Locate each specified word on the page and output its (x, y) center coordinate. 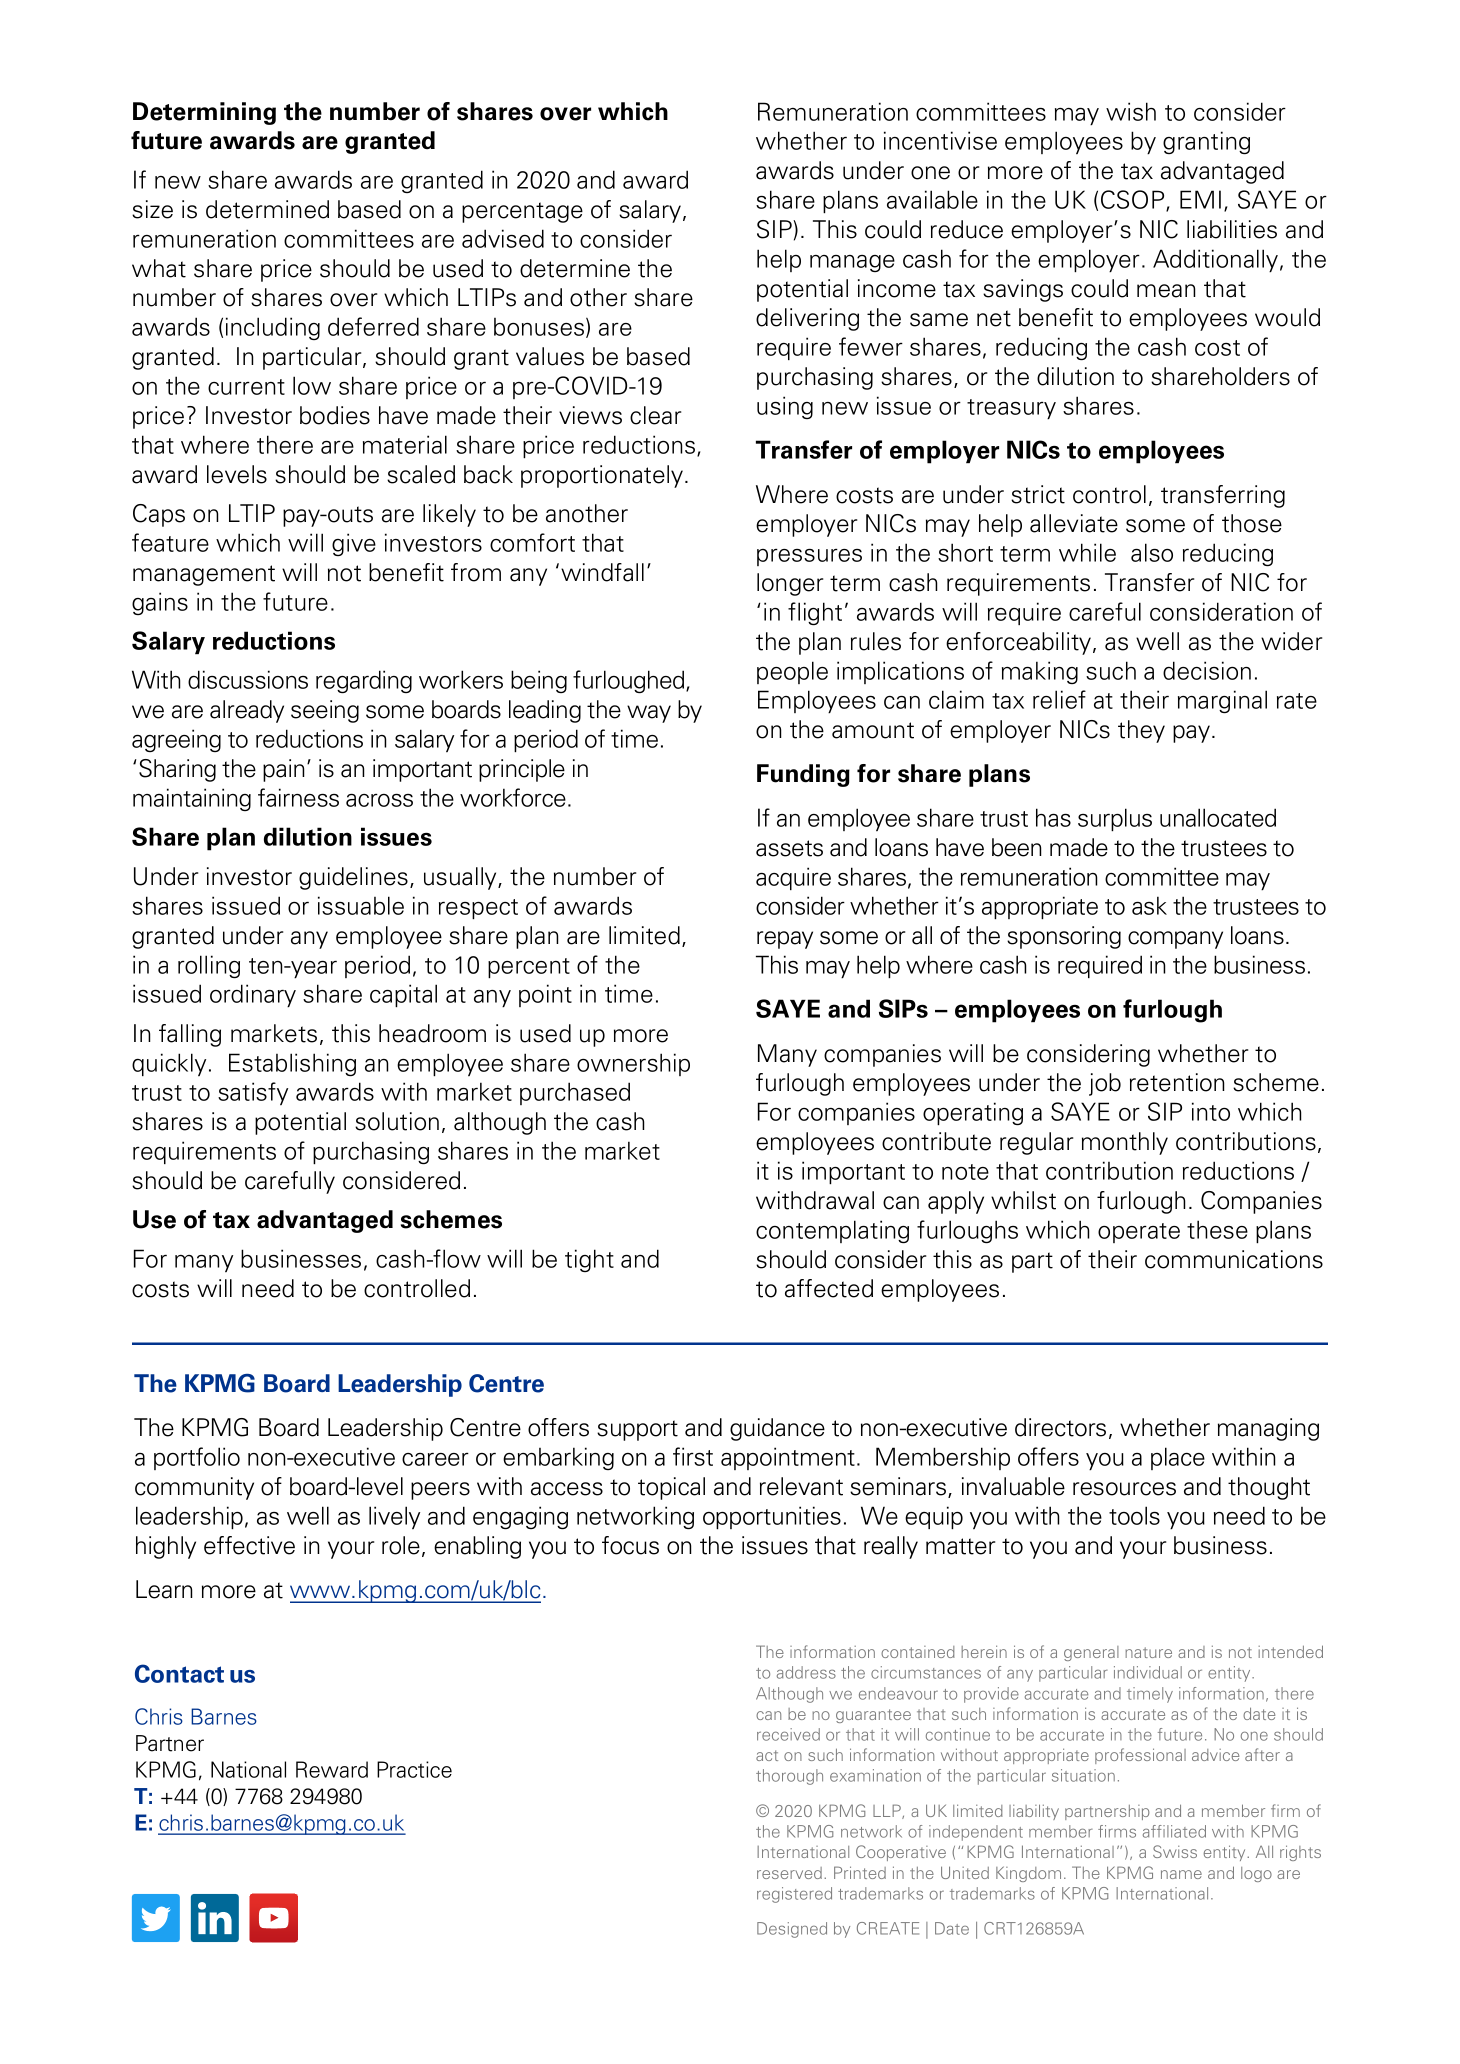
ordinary (253, 996)
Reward (332, 1769)
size (152, 209)
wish (1131, 111)
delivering (807, 319)
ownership (633, 1064)
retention (1177, 1082)
